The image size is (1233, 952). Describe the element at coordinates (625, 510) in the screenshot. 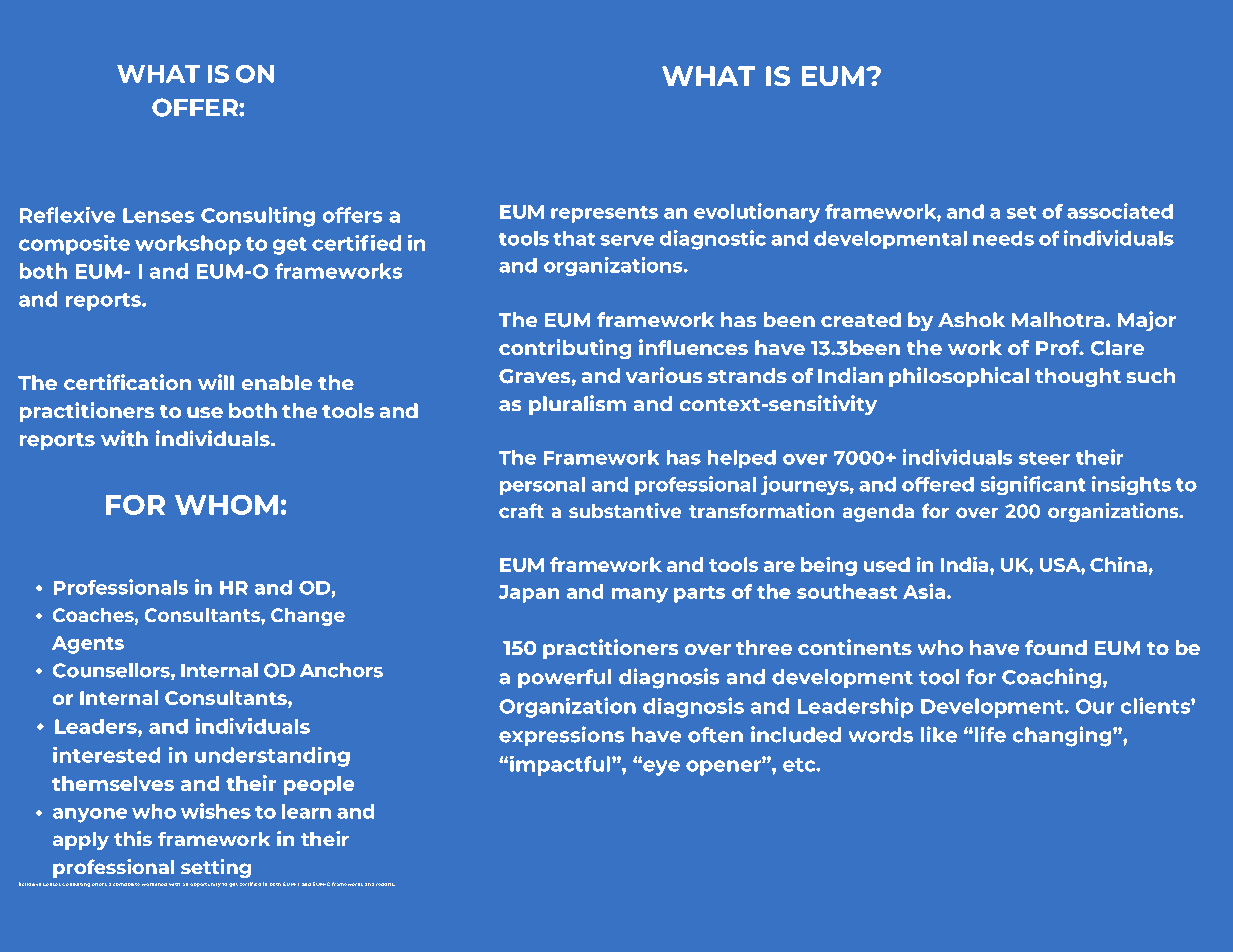

I see `substantive` at that location.
